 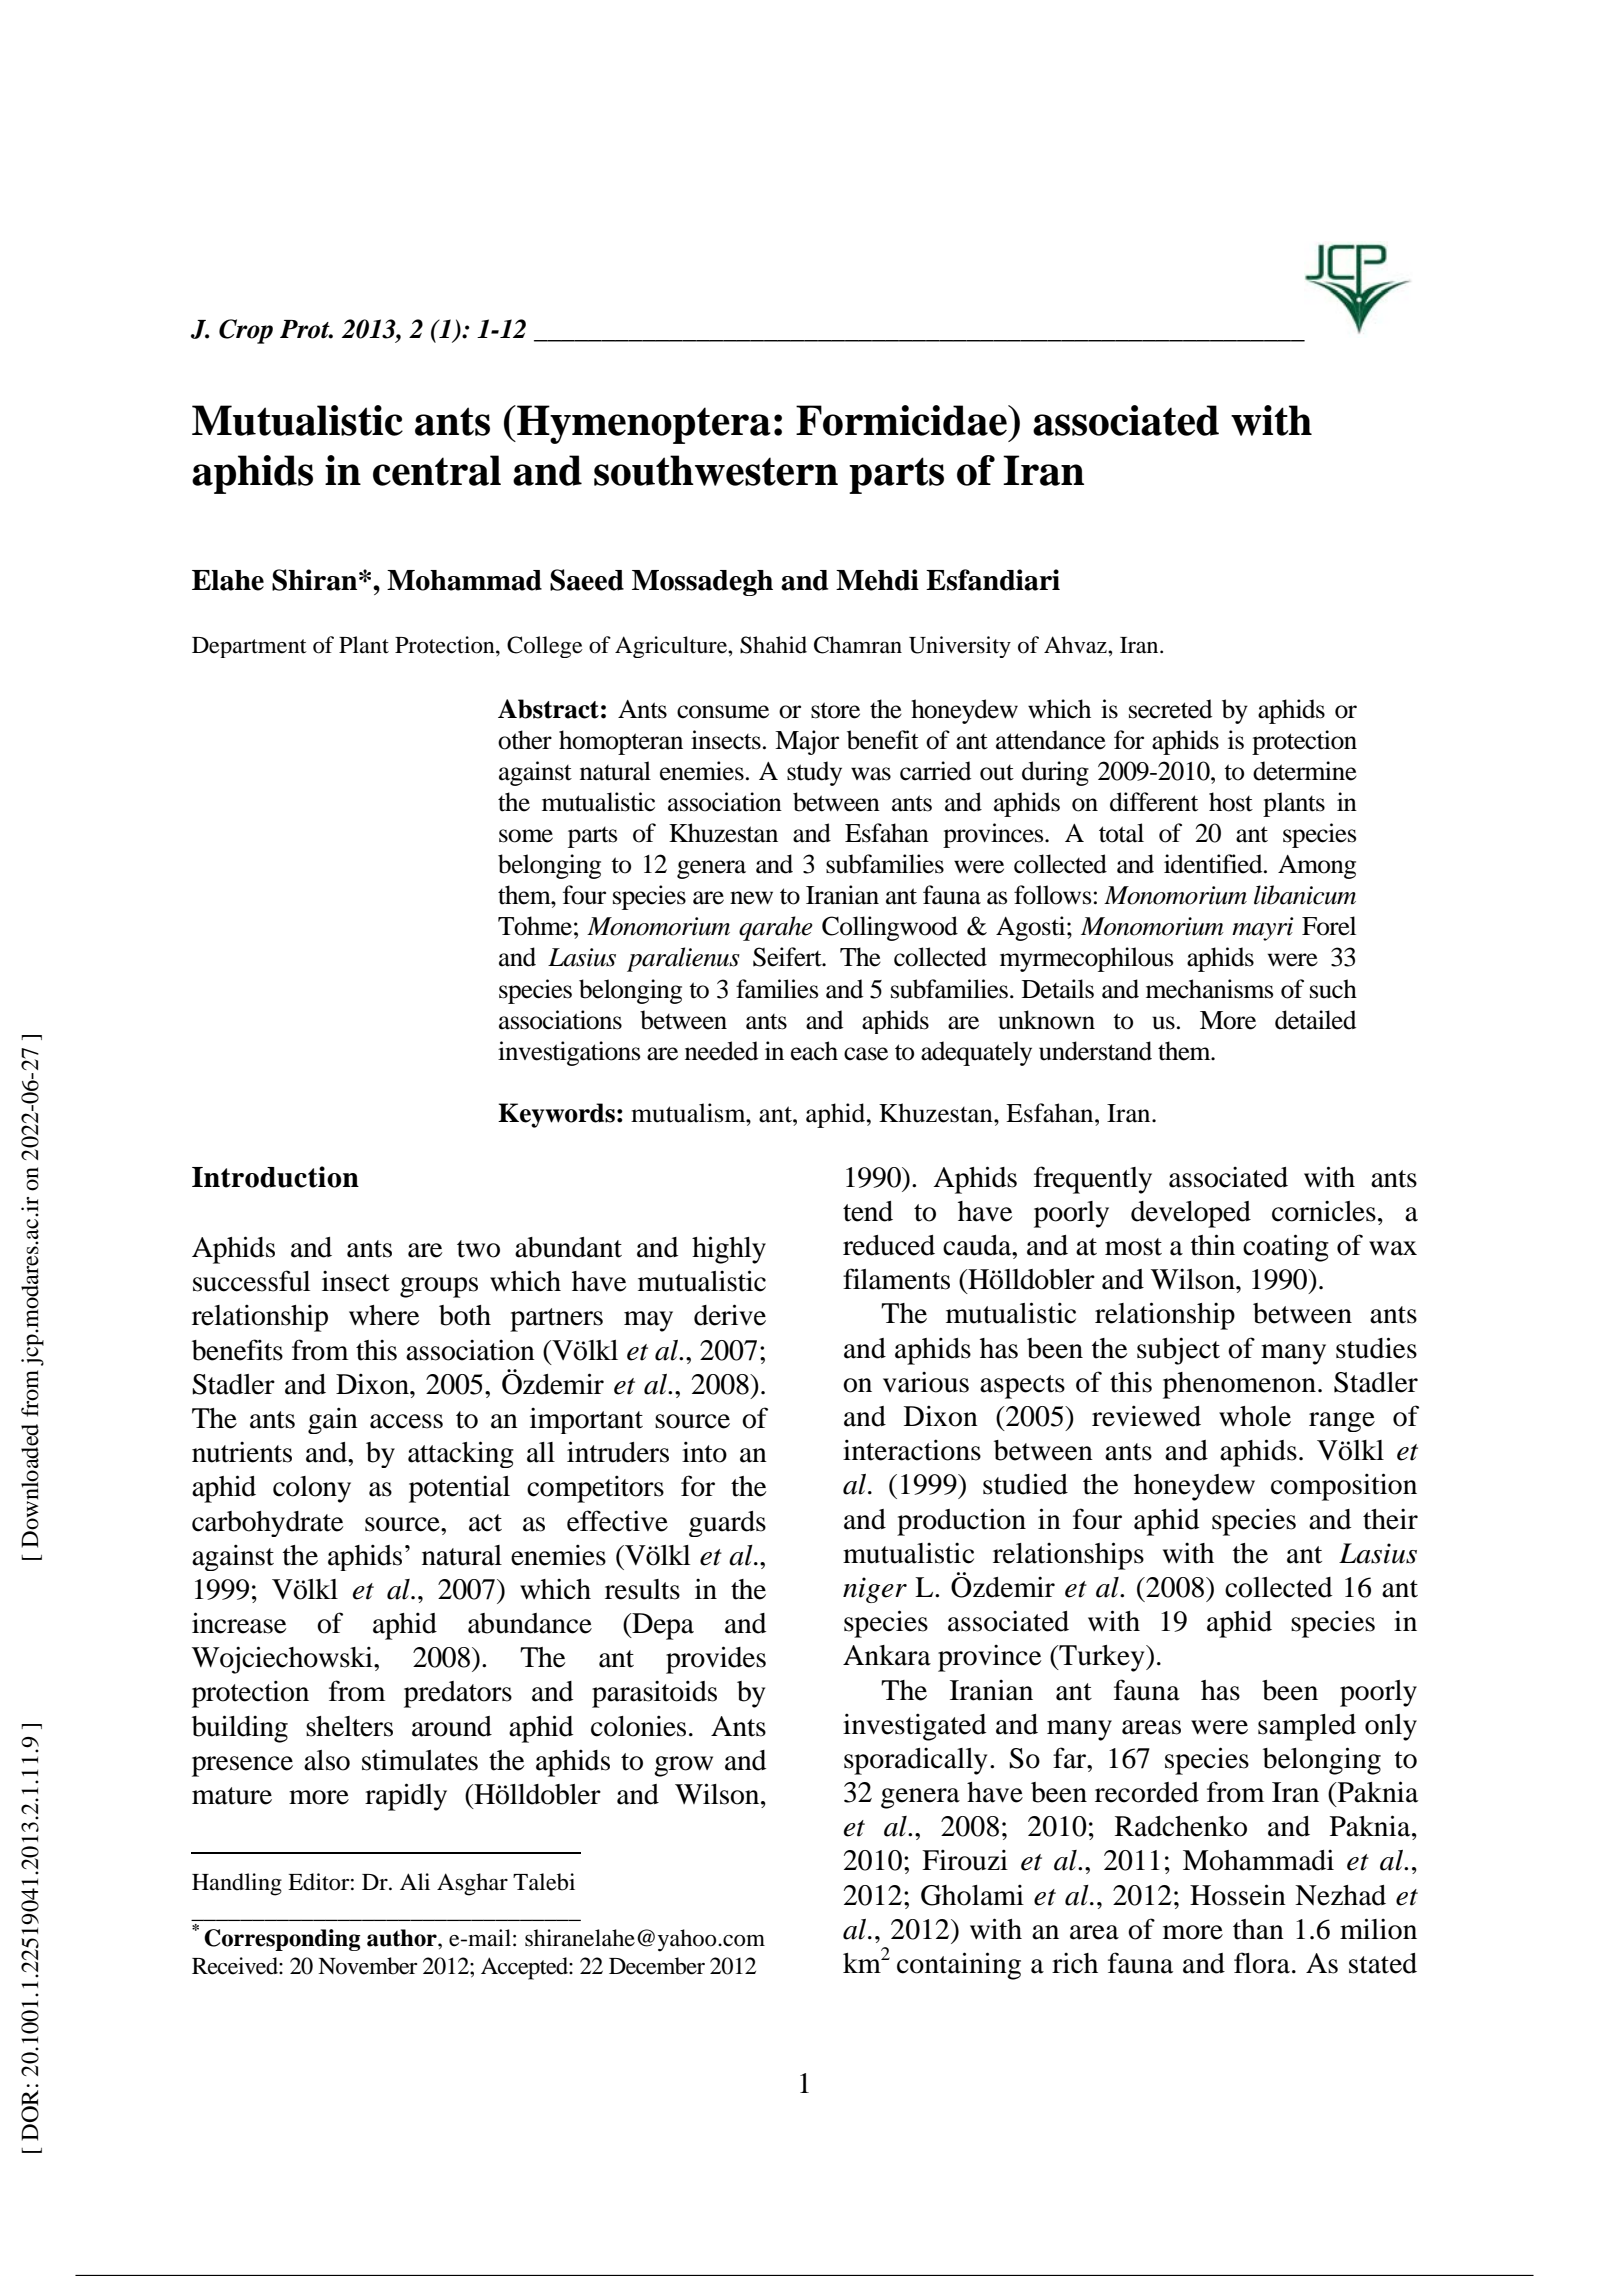 I want to click on increase, so click(x=239, y=1623).
